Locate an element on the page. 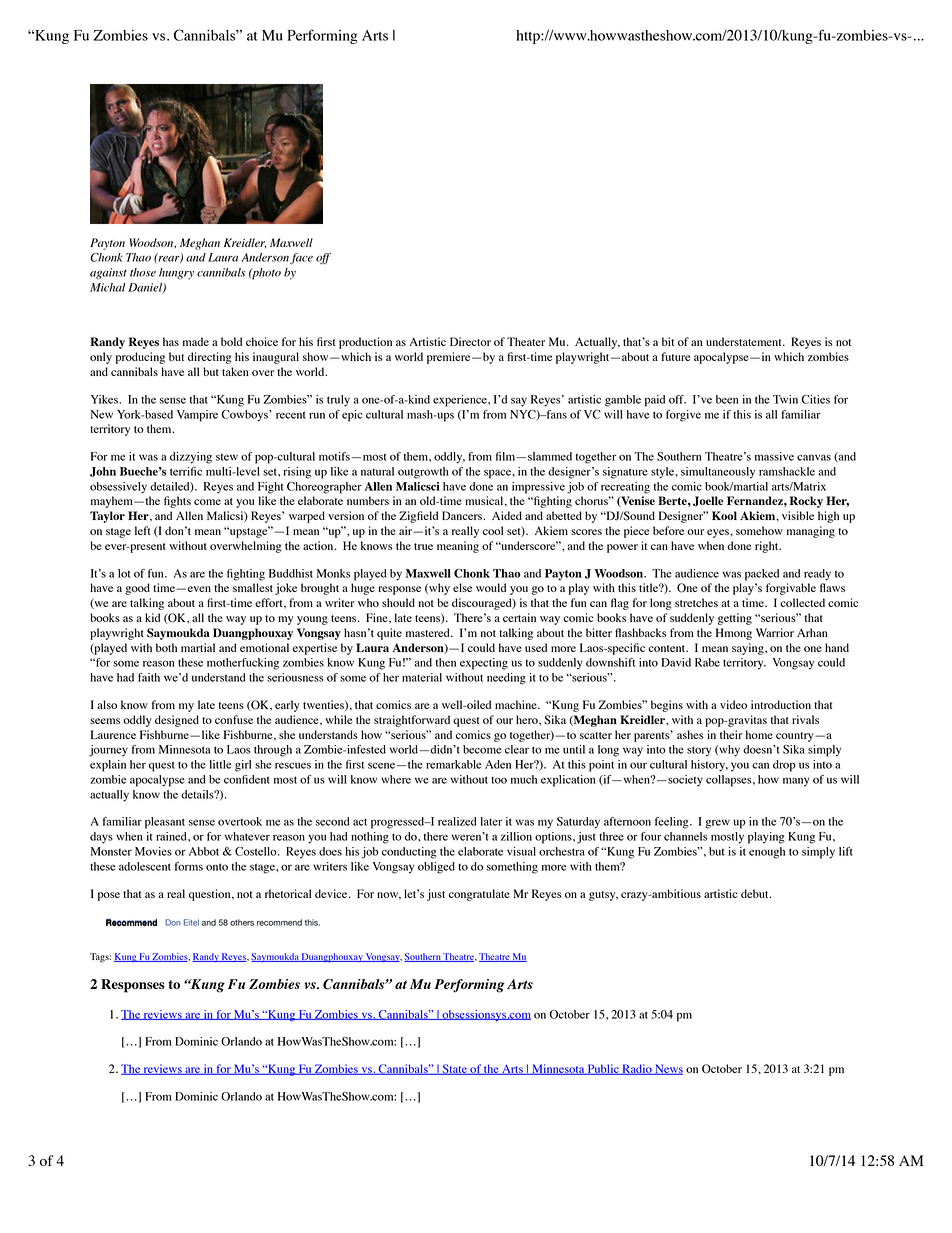  News is located at coordinates (668, 1069).
